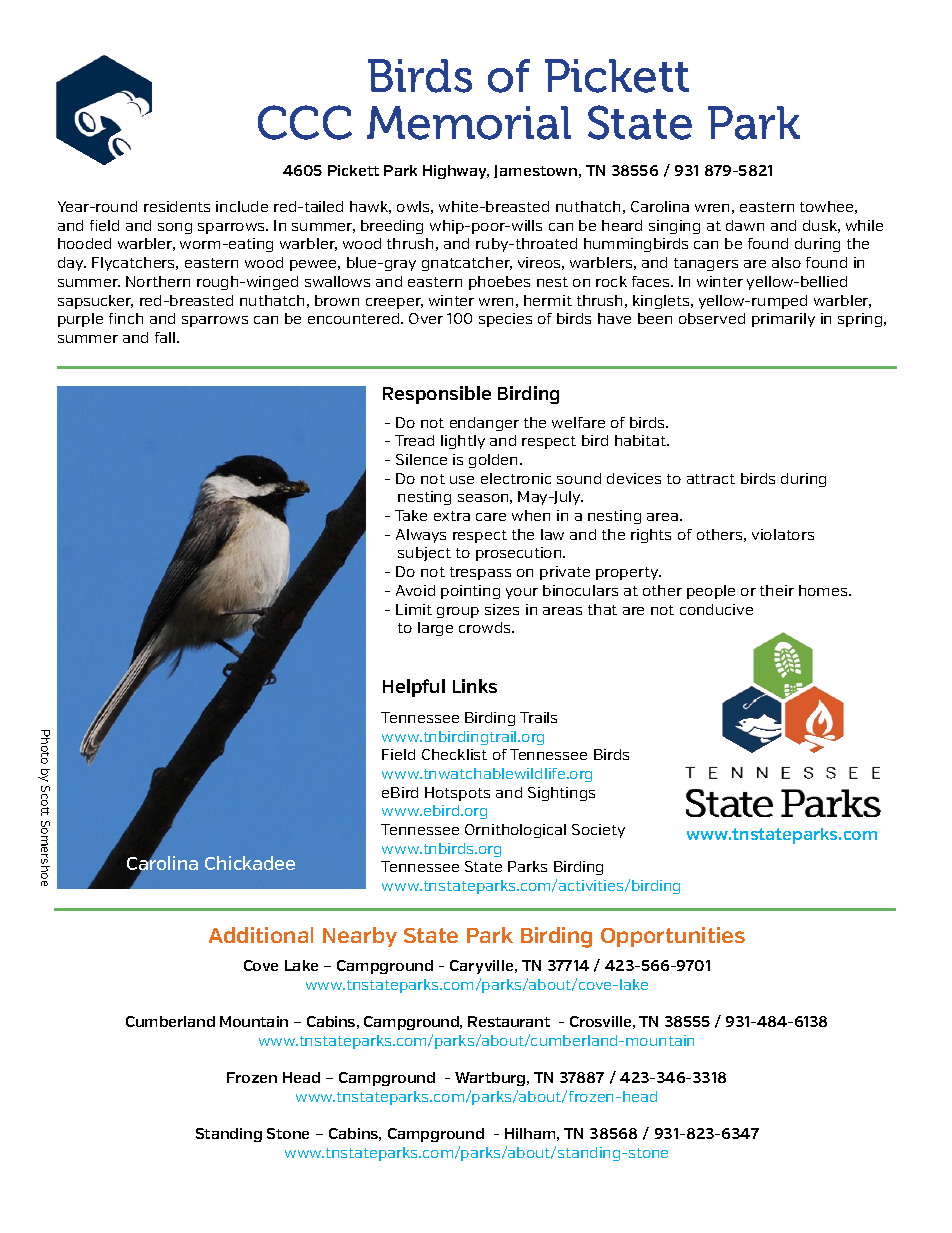 This image has height=1233, width=952. Describe the element at coordinates (716, 609) in the image. I see `conducive` at that location.
